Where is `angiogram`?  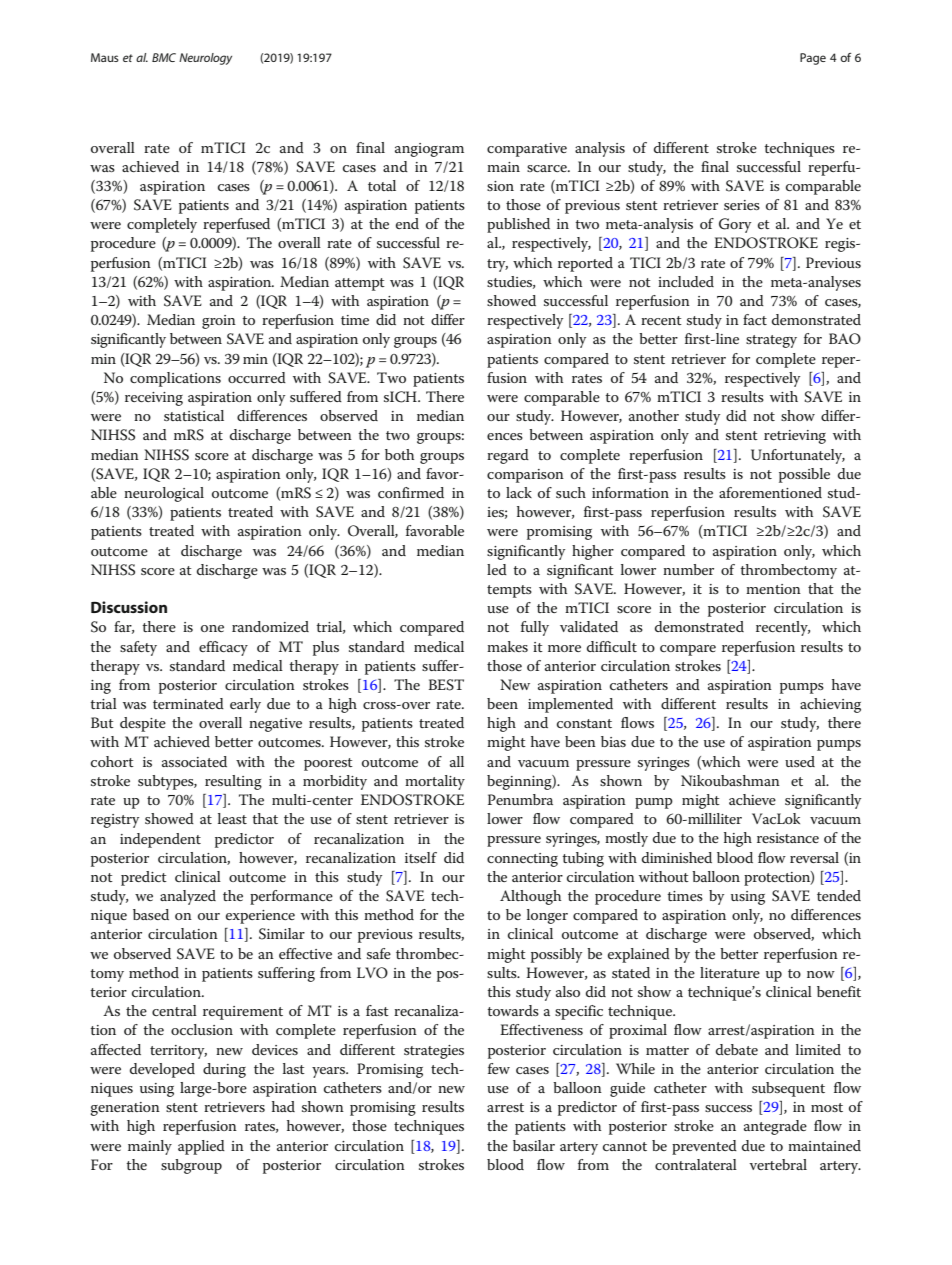
angiogram is located at coordinates (429, 150).
